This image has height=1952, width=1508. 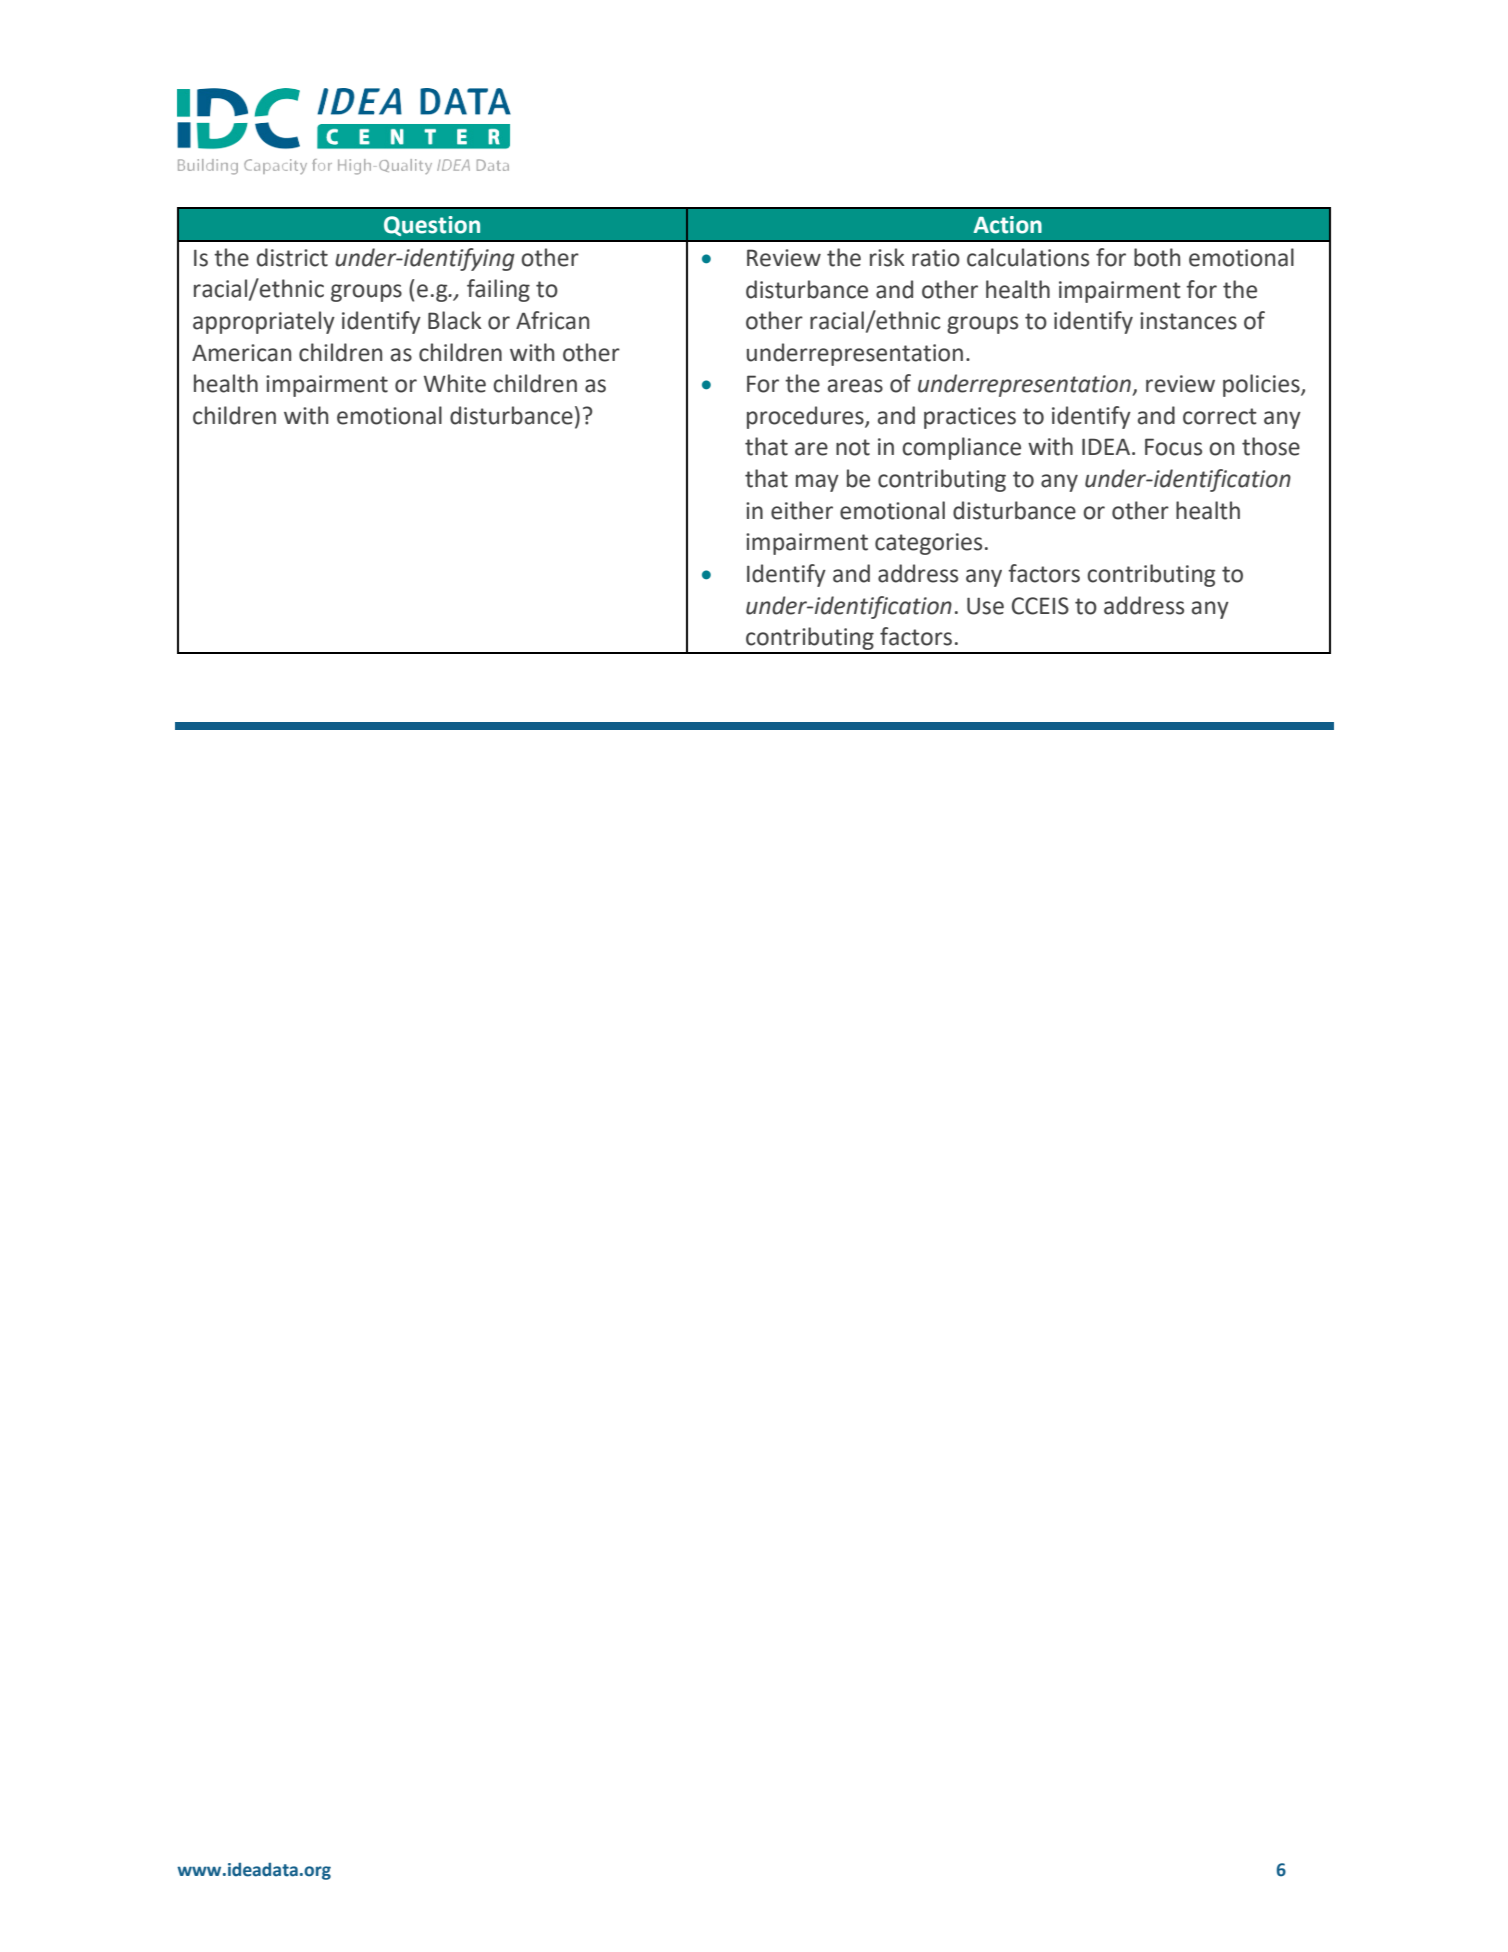 What do you see at coordinates (432, 226) in the image?
I see `Question` at bounding box center [432, 226].
